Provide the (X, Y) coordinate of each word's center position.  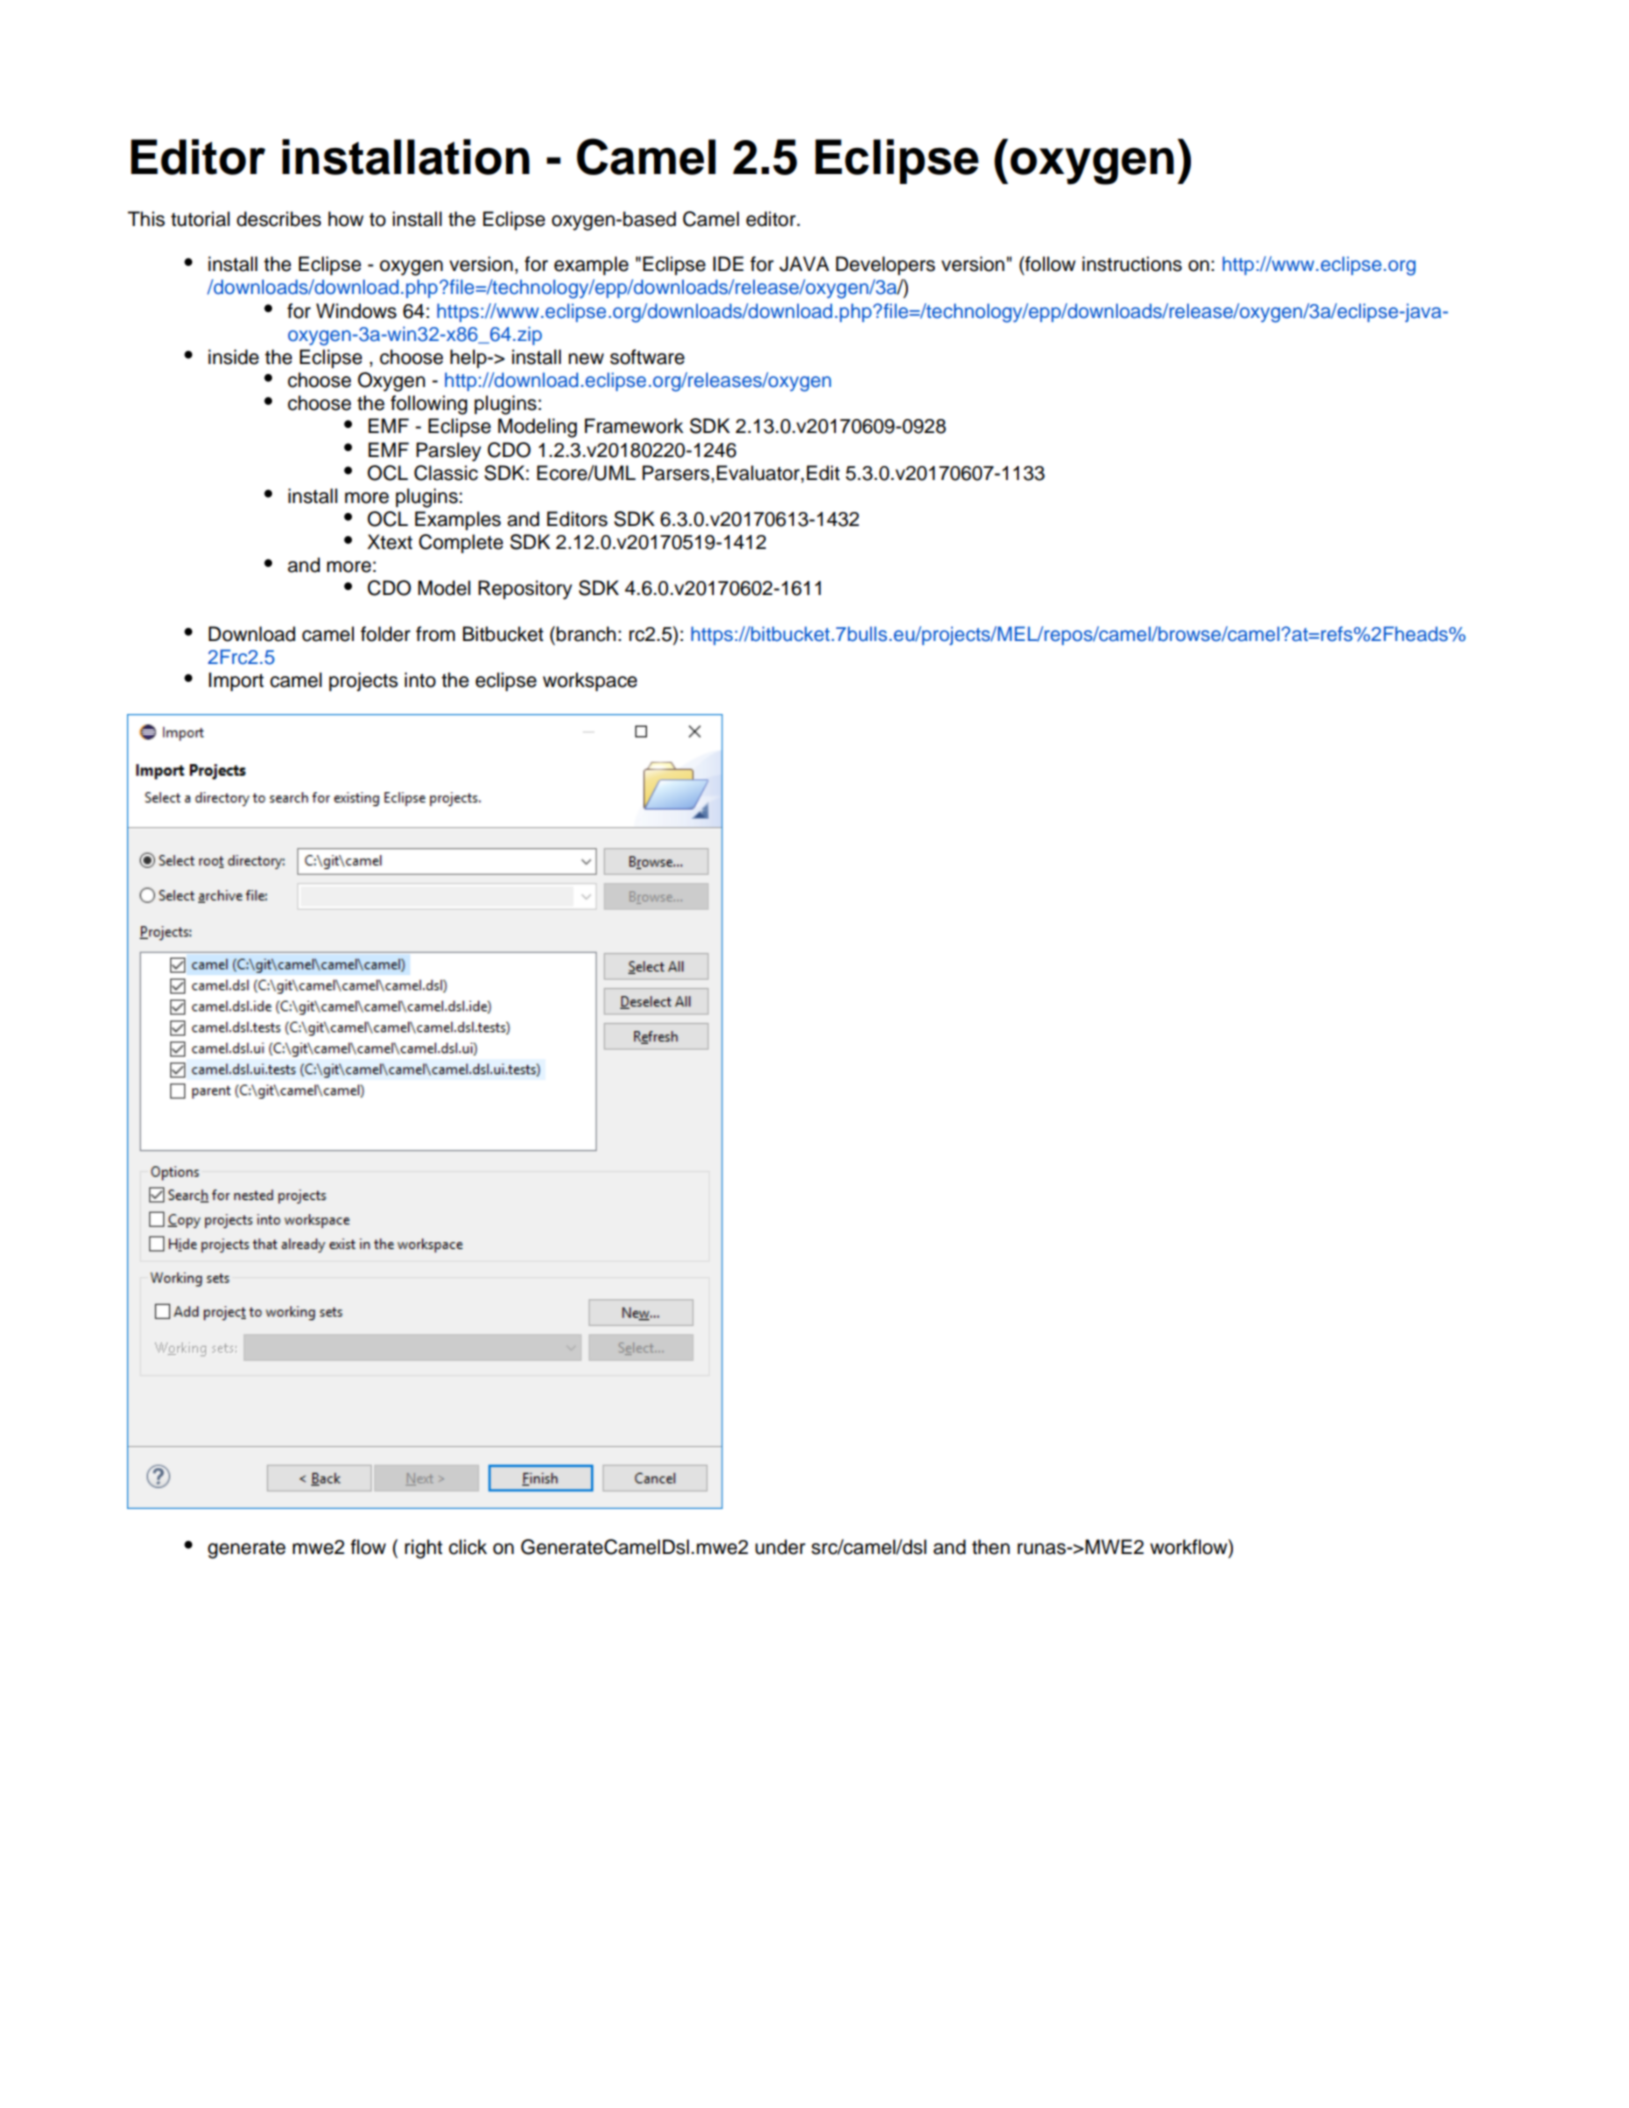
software (647, 357)
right (424, 1549)
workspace (590, 681)
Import (236, 681)
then (991, 1547)
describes (279, 219)
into (420, 680)
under (780, 1547)
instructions (1132, 264)
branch (586, 634)
